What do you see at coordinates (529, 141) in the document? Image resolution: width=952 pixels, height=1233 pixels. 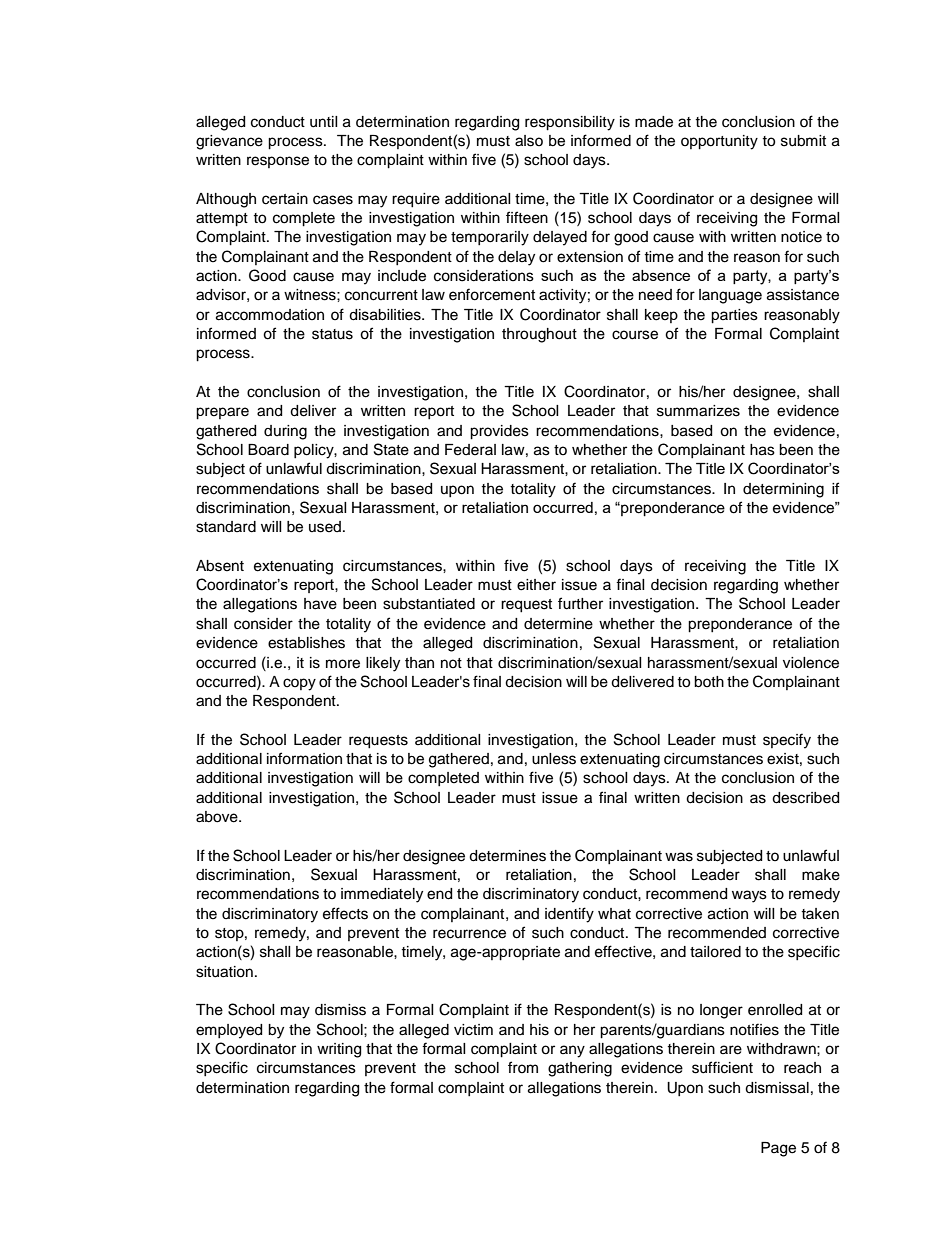 I see `also` at bounding box center [529, 141].
